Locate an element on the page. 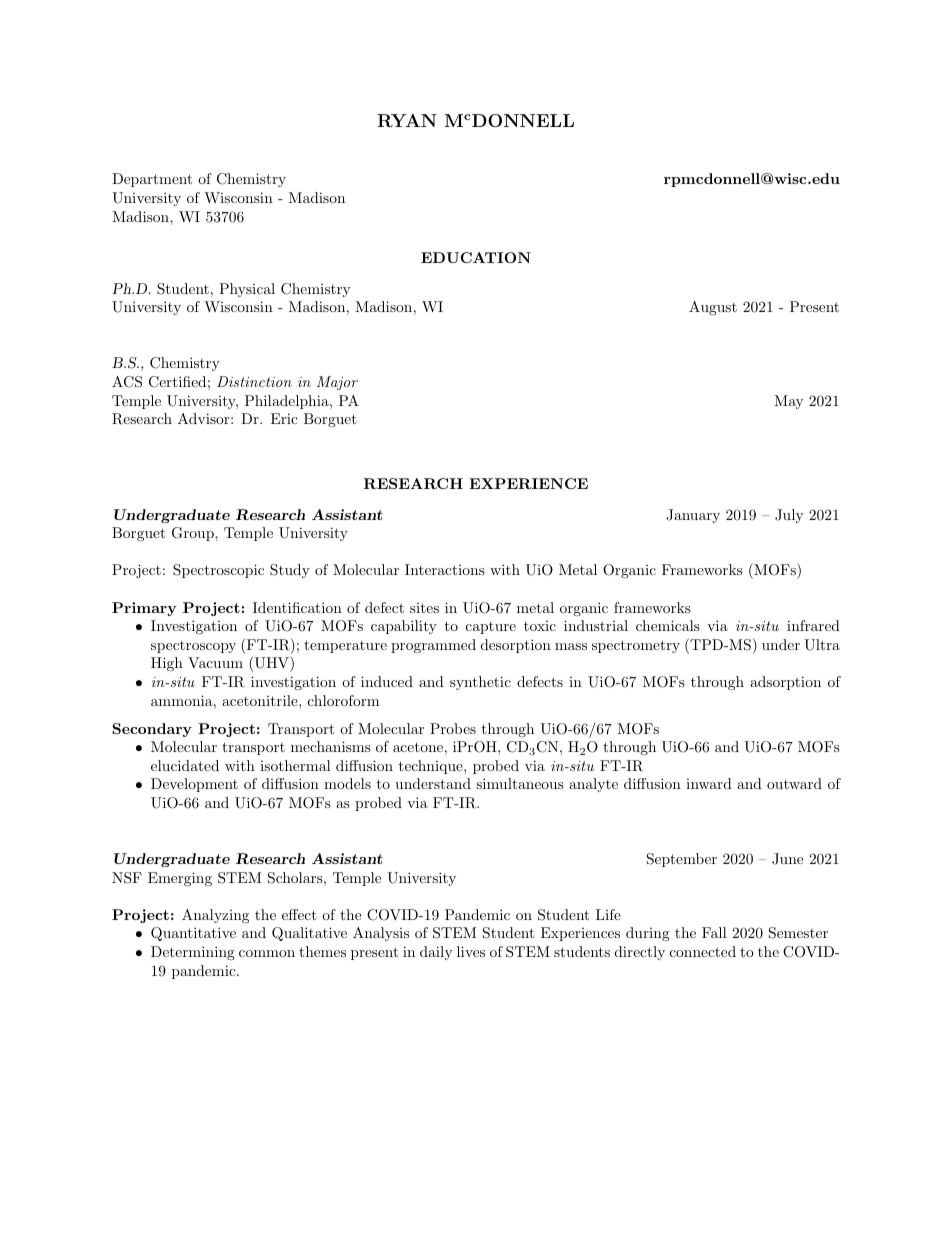  RYAN is located at coordinates (407, 121).
